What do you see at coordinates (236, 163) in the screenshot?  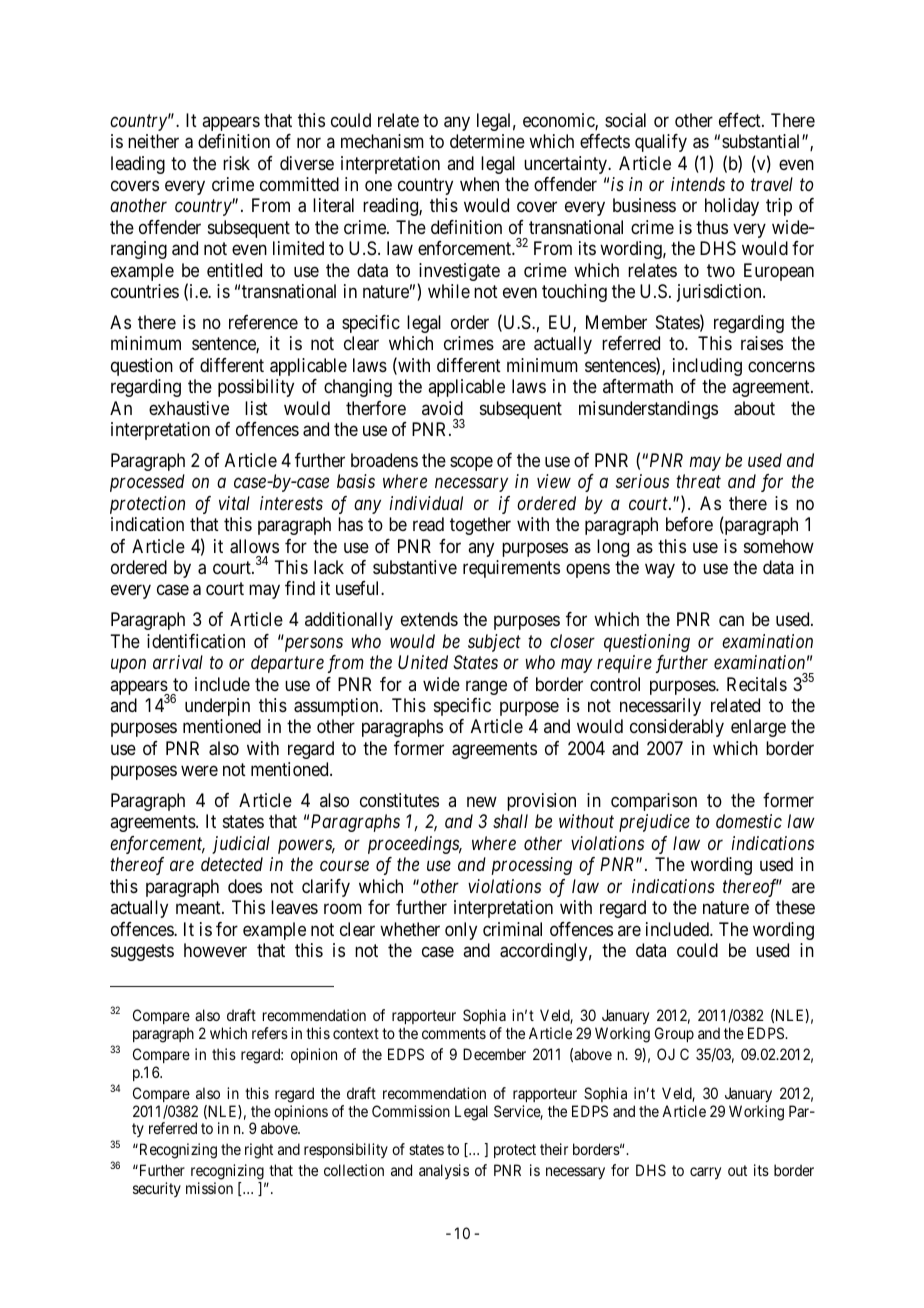 I see `risk` at bounding box center [236, 163].
